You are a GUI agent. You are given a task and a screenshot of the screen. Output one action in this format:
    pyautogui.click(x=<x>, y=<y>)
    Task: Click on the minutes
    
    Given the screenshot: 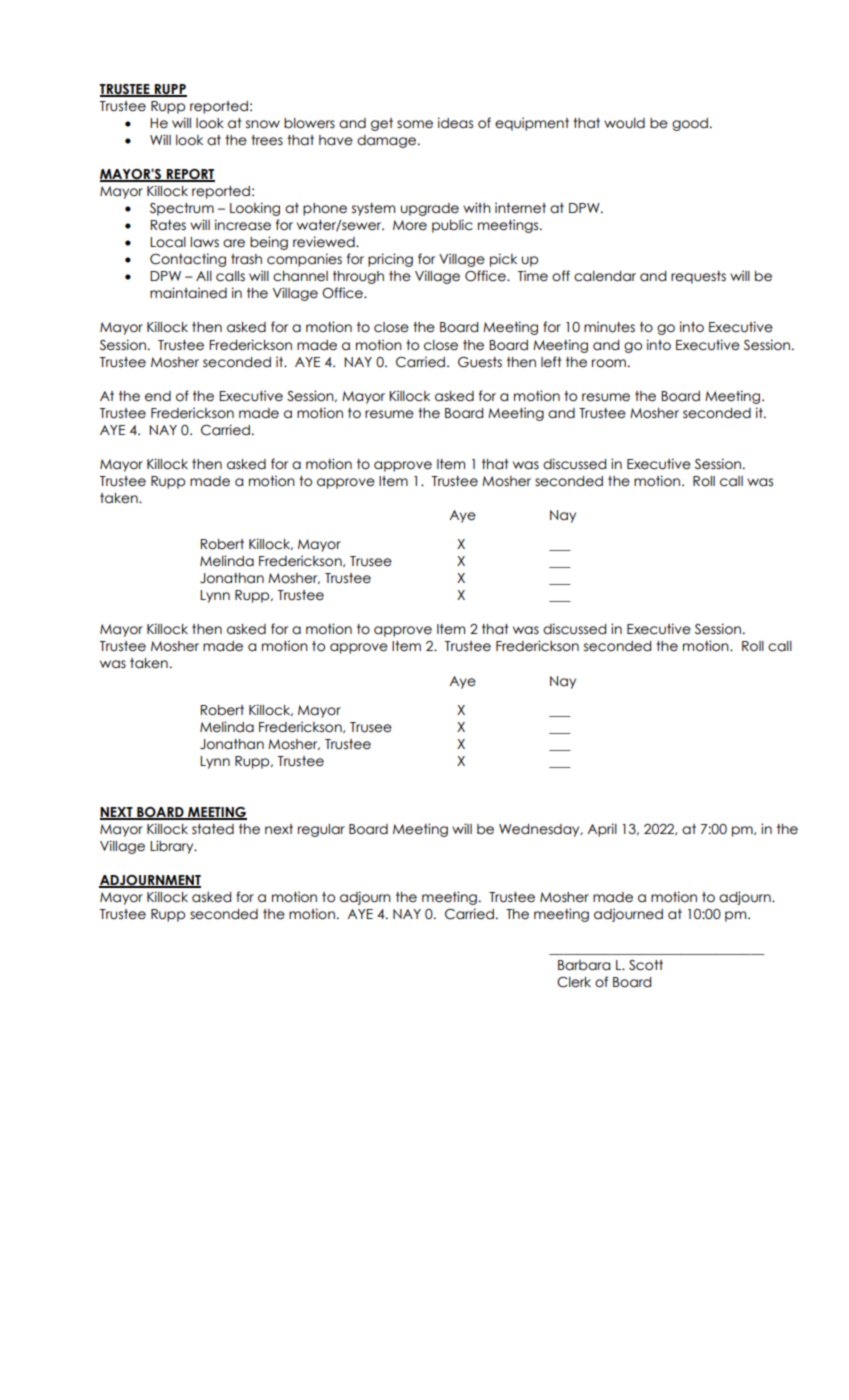 What is the action you would take?
    pyautogui.click(x=609, y=327)
